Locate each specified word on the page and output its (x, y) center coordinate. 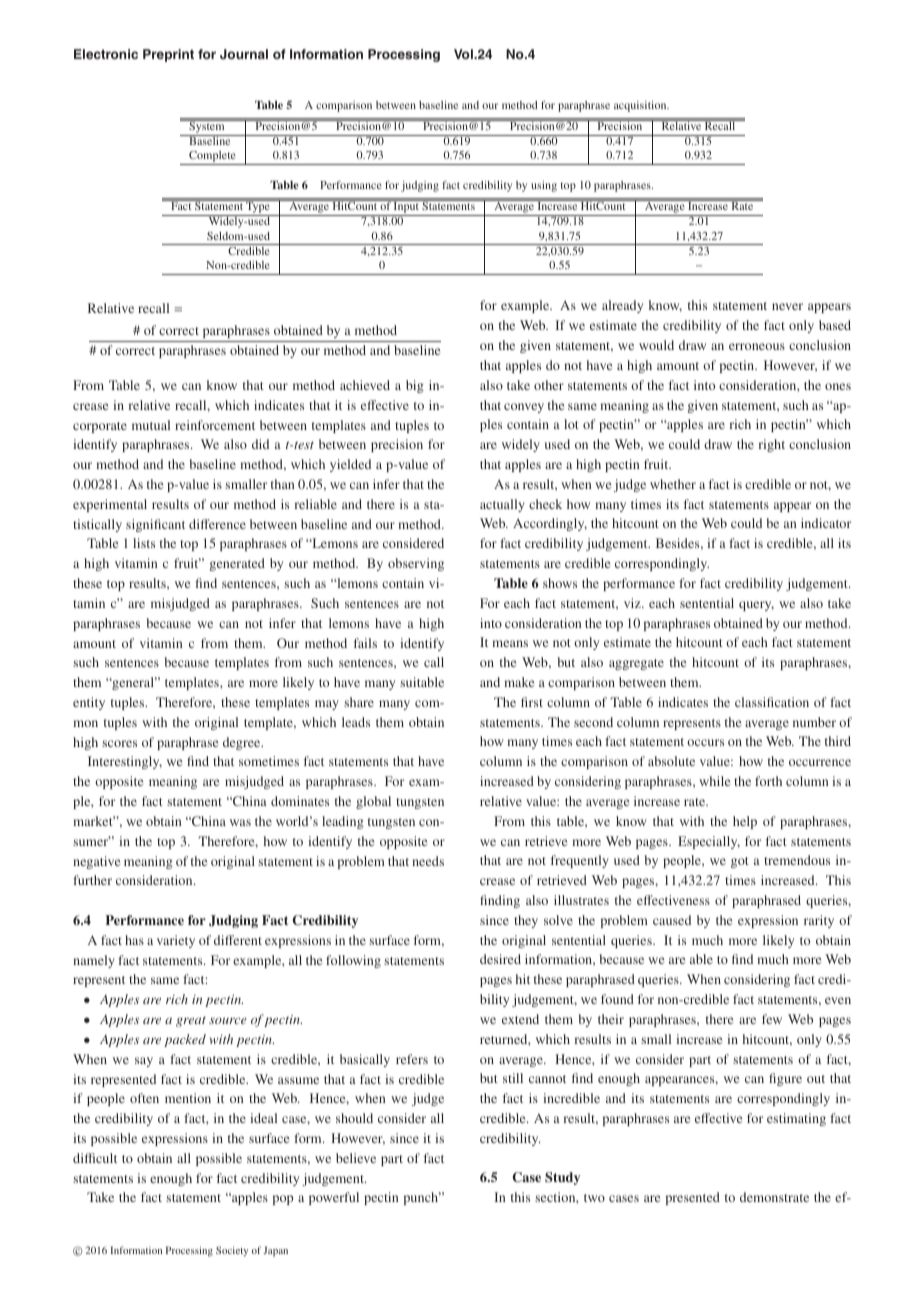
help (745, 822)
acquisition (641, 106)
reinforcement (215, 425)
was (240, 822)
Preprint (168, 55)
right (772, 445)
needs (428, 861)
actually (502, 505)
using (544, 186)
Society (232, 1251)
